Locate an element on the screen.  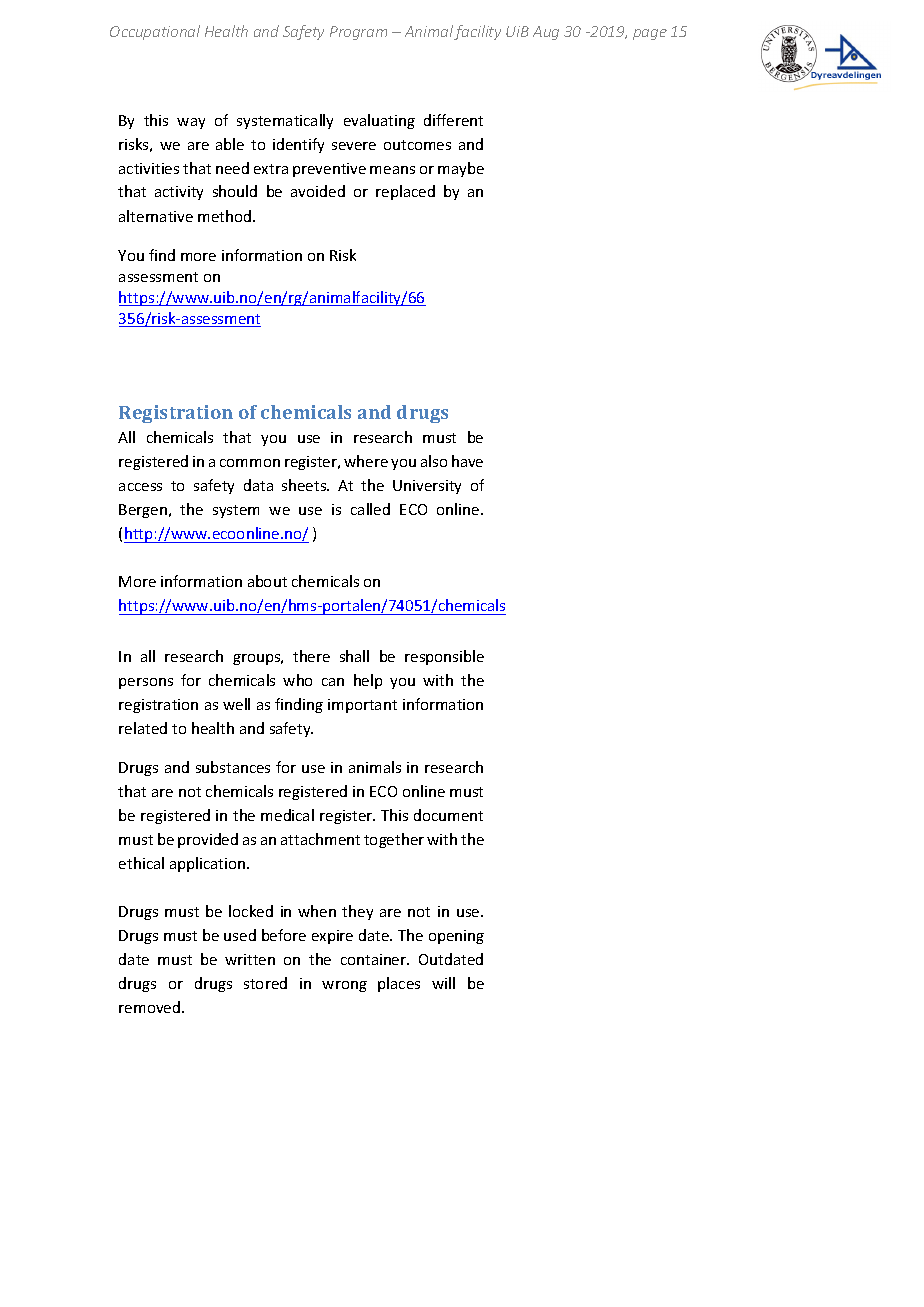
have is located at coordinates (467, 461).
